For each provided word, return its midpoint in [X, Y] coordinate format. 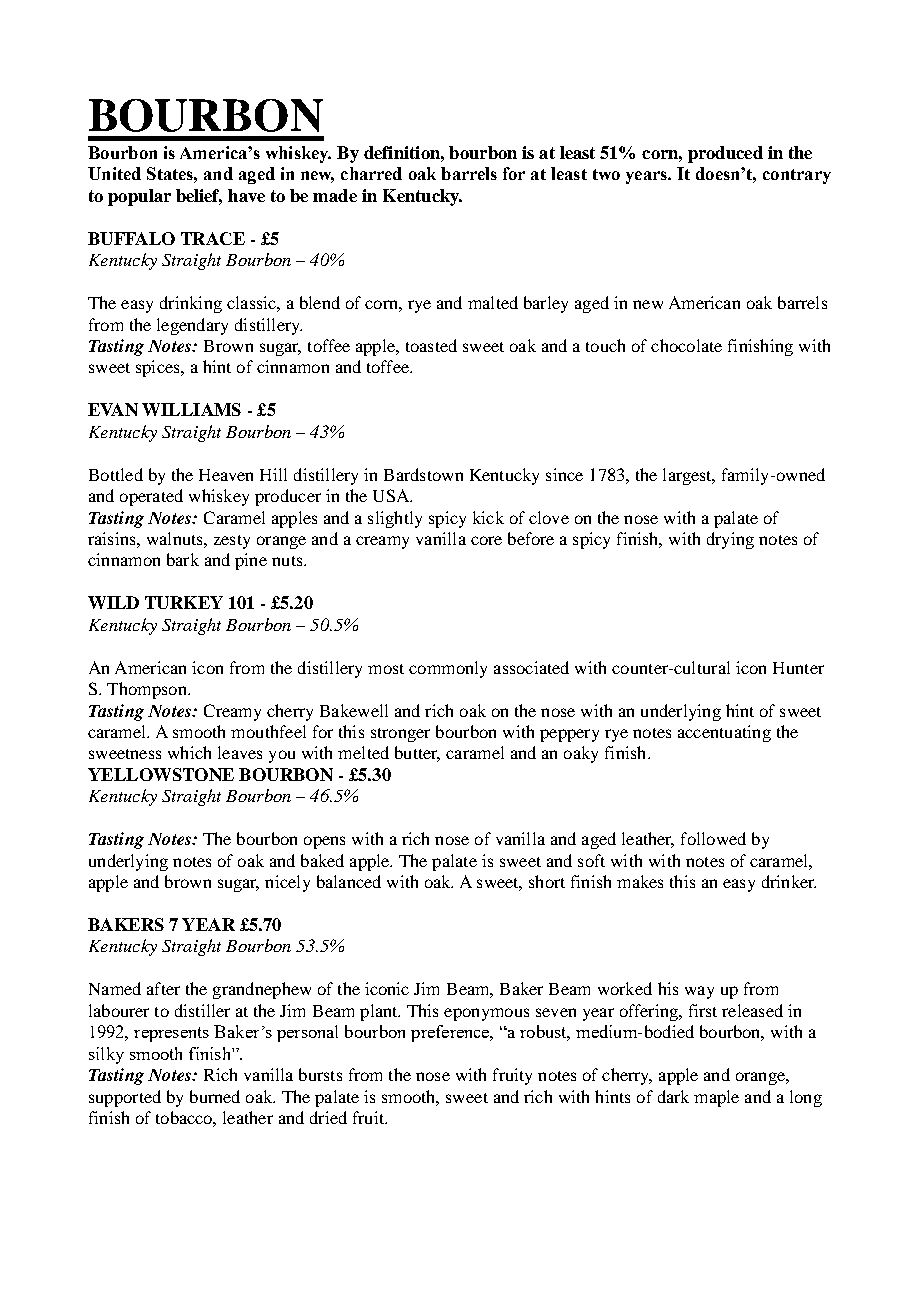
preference [451, 1033]
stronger [400, 735]
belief [199, 197]
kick [488, 517]
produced [725, 154]
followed [713, 838]
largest [688, 476]
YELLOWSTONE [161, 774]
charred [371, 173]
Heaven [226, 475]
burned [215, 1096]
